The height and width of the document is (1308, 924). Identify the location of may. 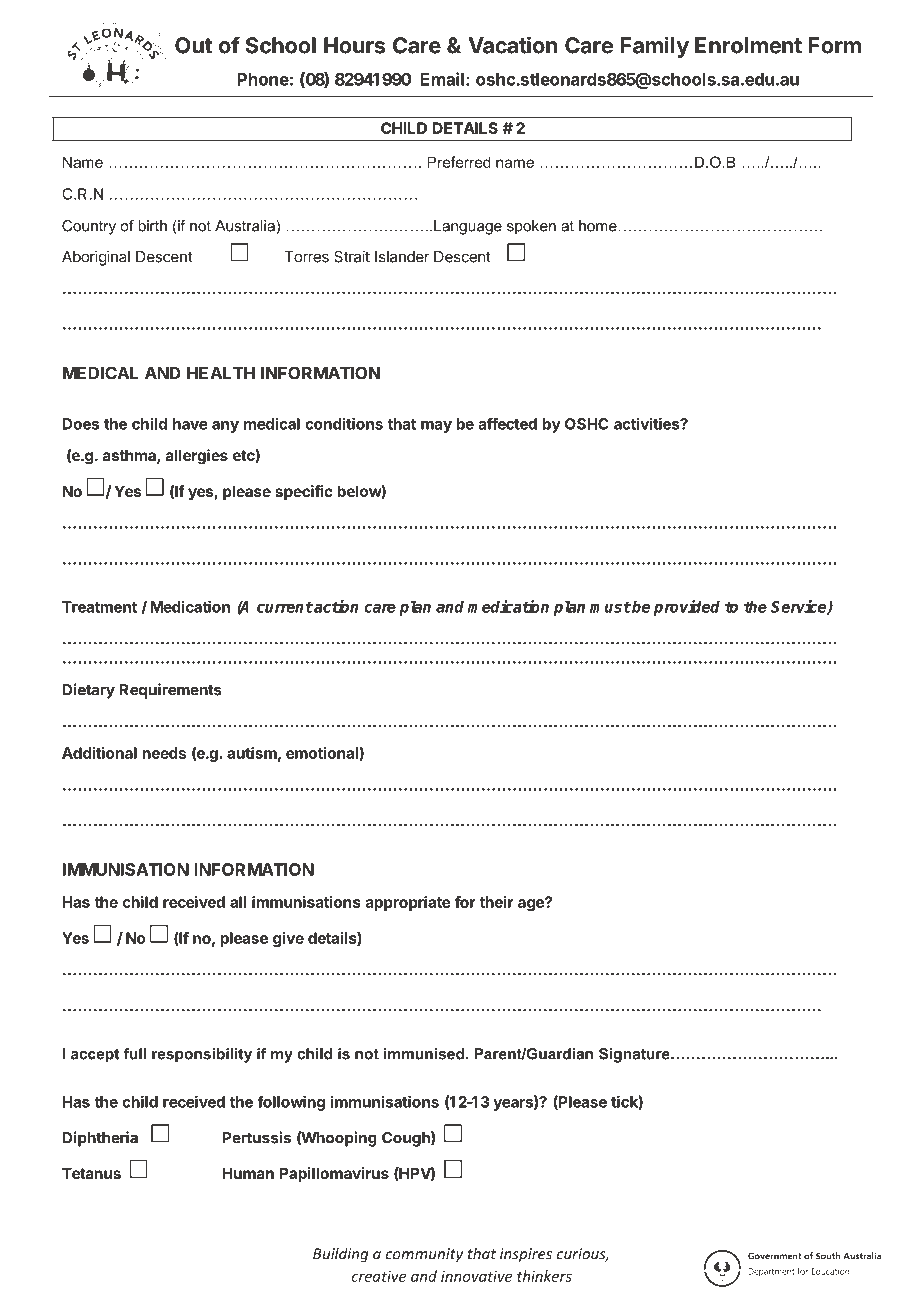
(436, 427).
